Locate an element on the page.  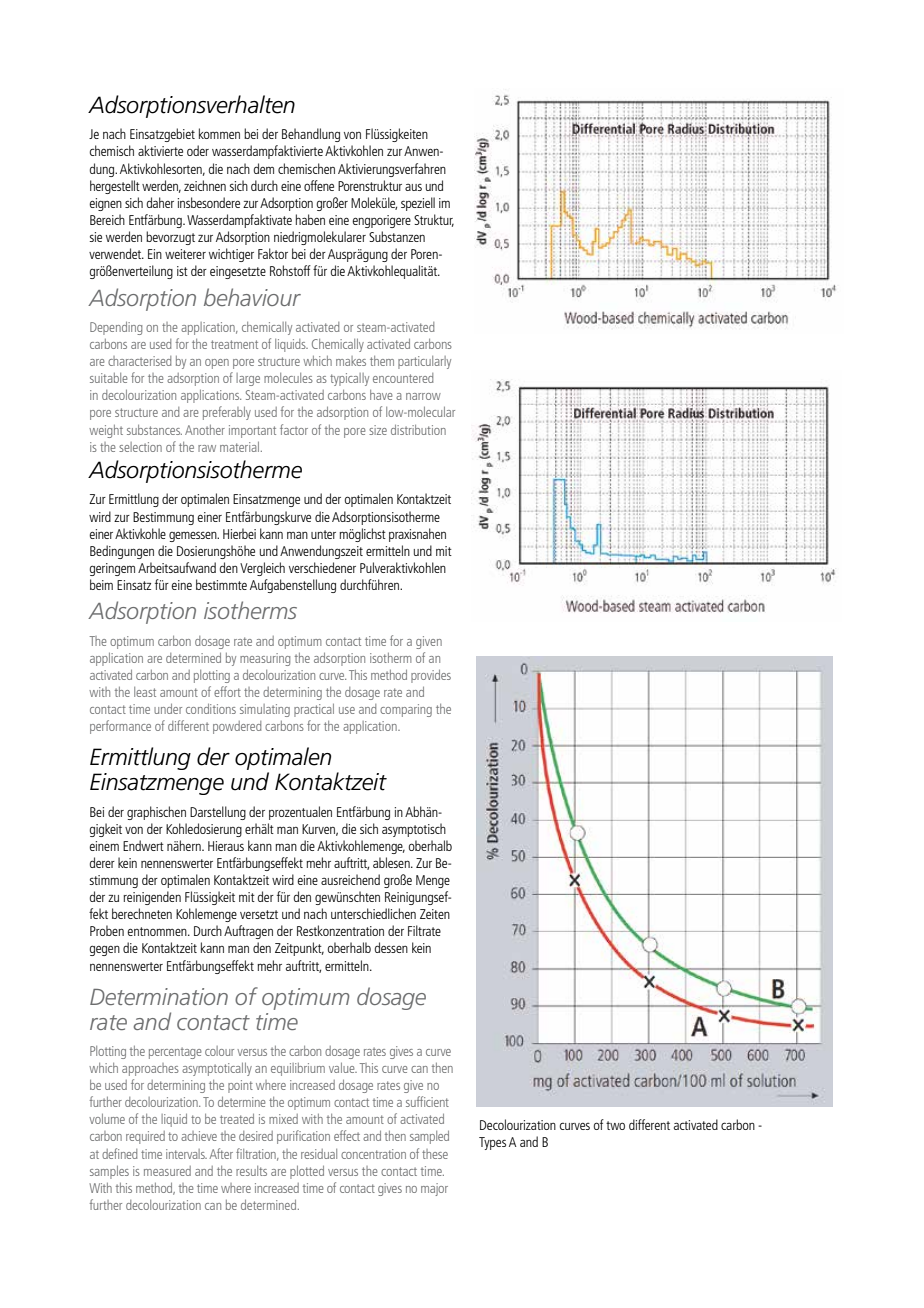
value is located at coordinates (343, 1067).
